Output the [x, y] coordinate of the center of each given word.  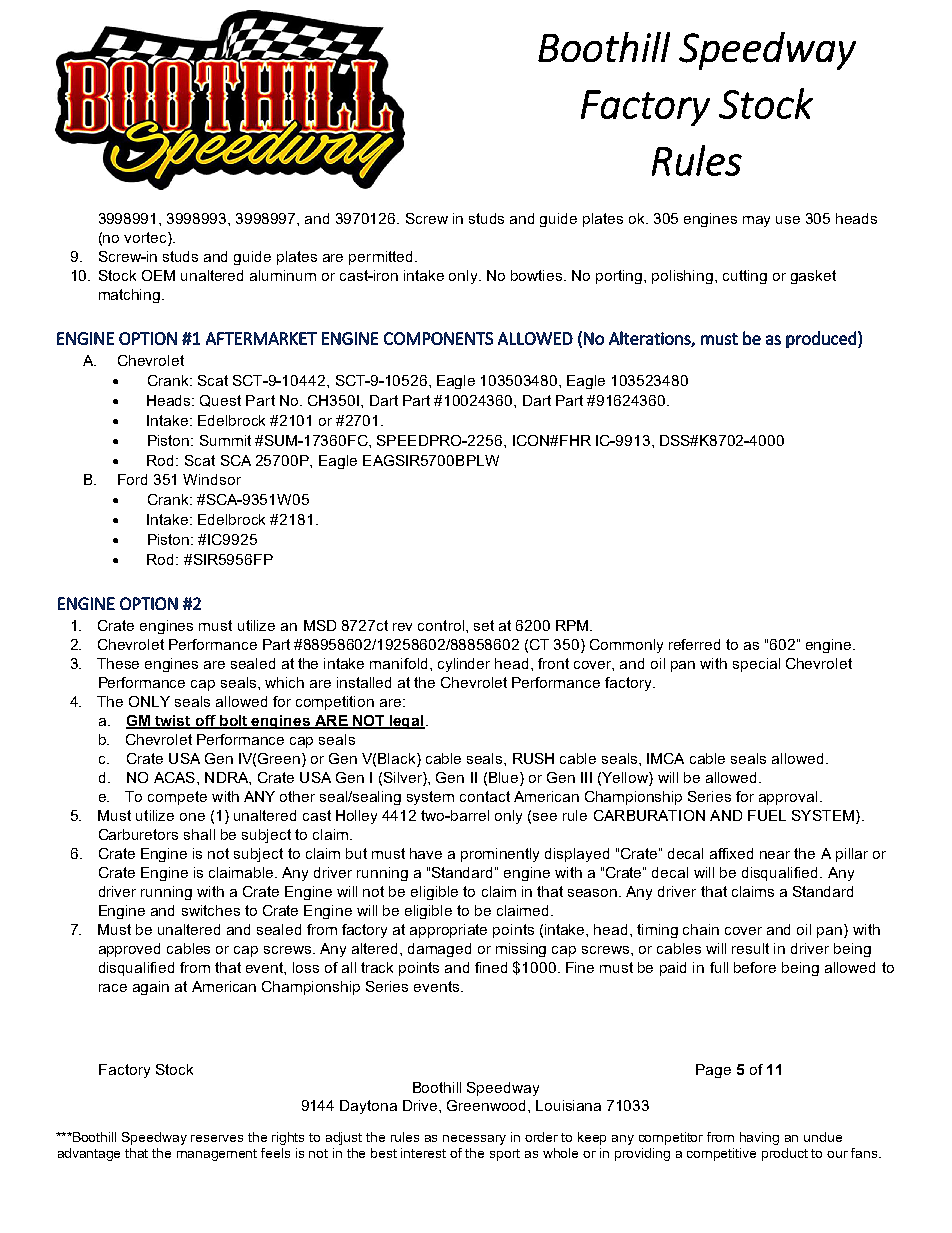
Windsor [212, 479]
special [756, 665]
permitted [380, 258]
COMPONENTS [438, 338]
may [756, 221]
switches [211, 910]
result [750, 948]
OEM [158, 275]
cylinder [464, 665]
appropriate [448, 931]
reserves [217, 1138]
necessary [474, 1140]
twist [173, 721]
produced [821, 339]
